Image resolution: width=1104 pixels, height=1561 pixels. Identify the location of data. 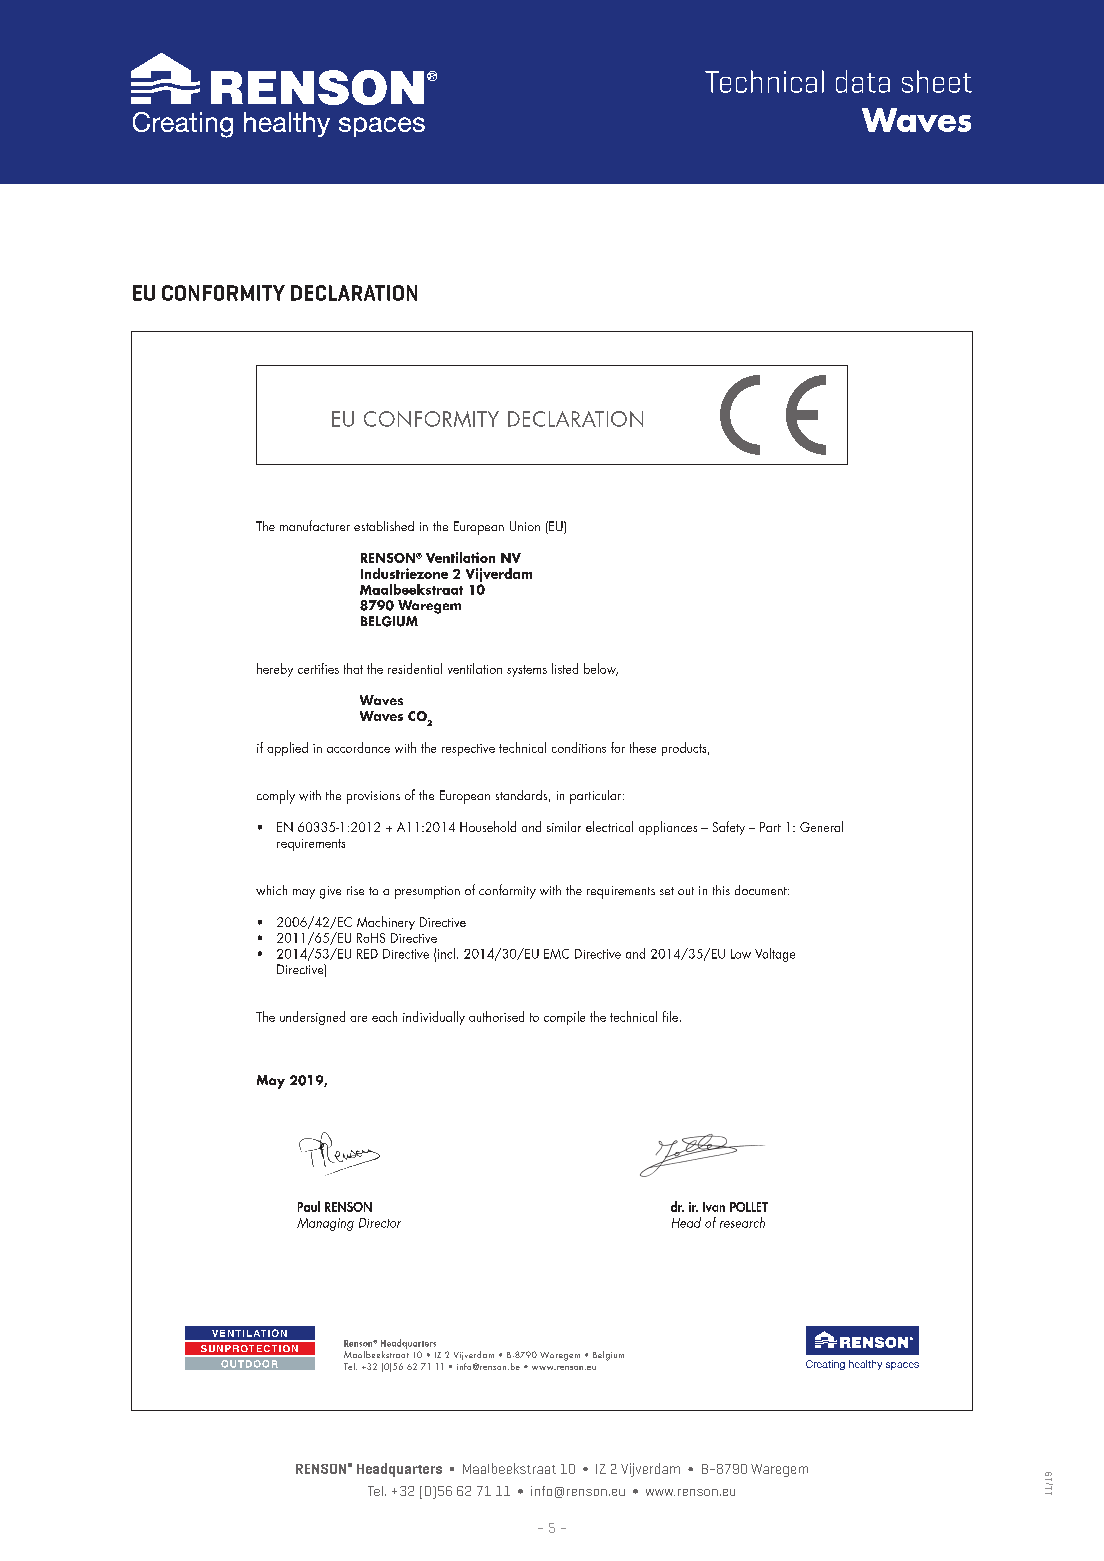
(863, 81).
